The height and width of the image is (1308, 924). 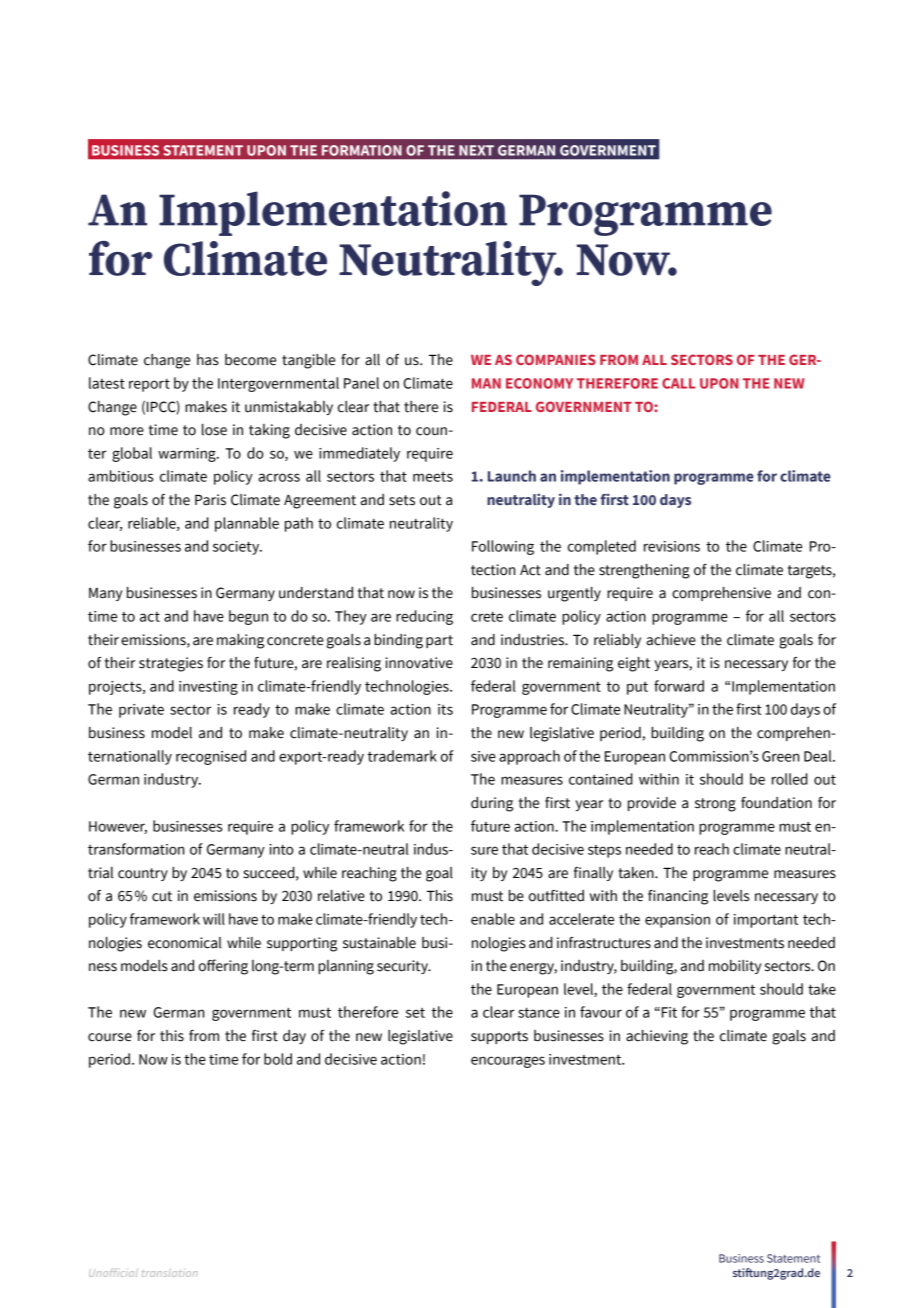 What do you see at coordinates (679, 383) in the image?
I see `CALL` at bounding box center [679, 383].
